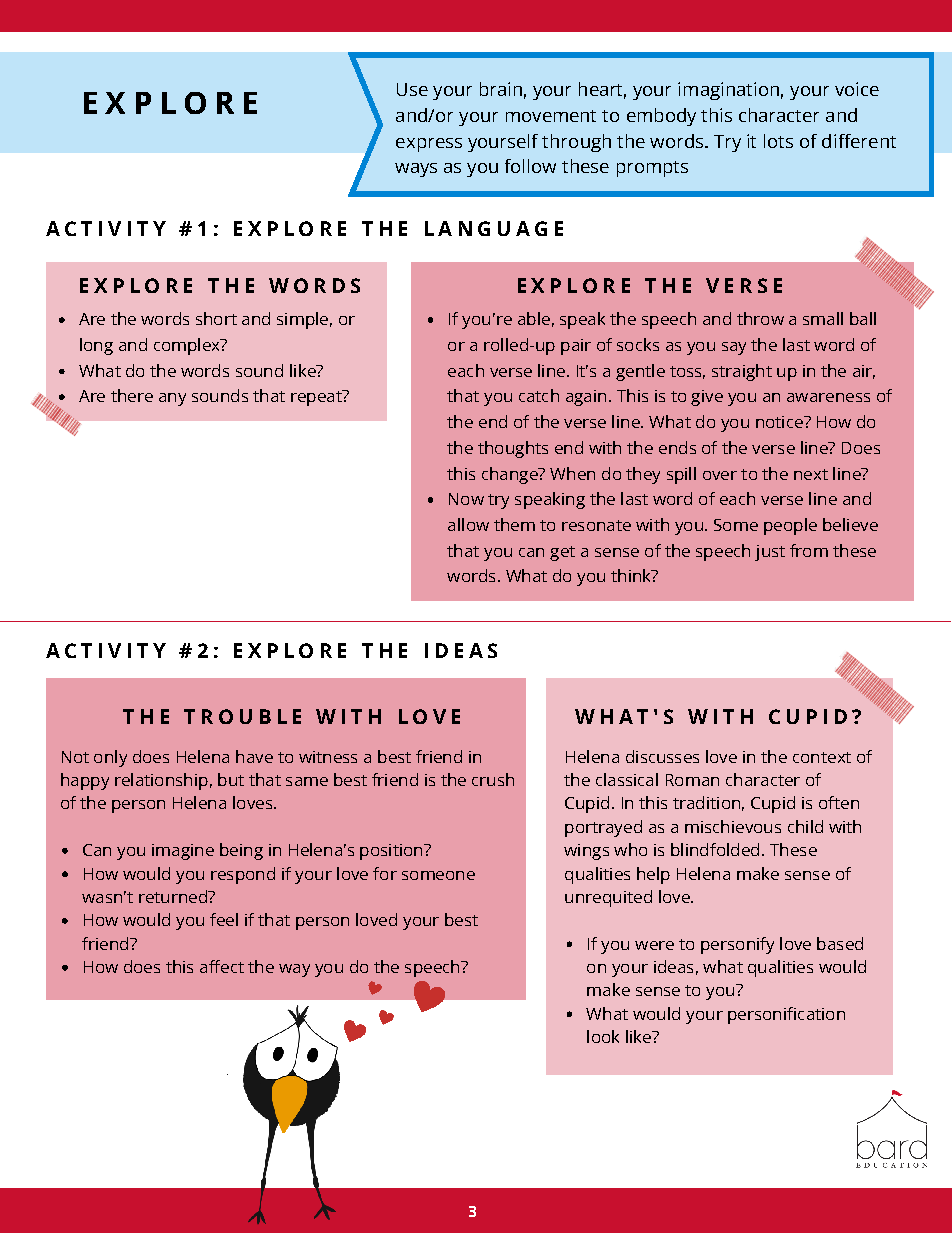 The height and width of the image is (1233, 952). What do you see at coordinates (501, 89) in the image?
I see `brain` at bounding box center [501, 89].
